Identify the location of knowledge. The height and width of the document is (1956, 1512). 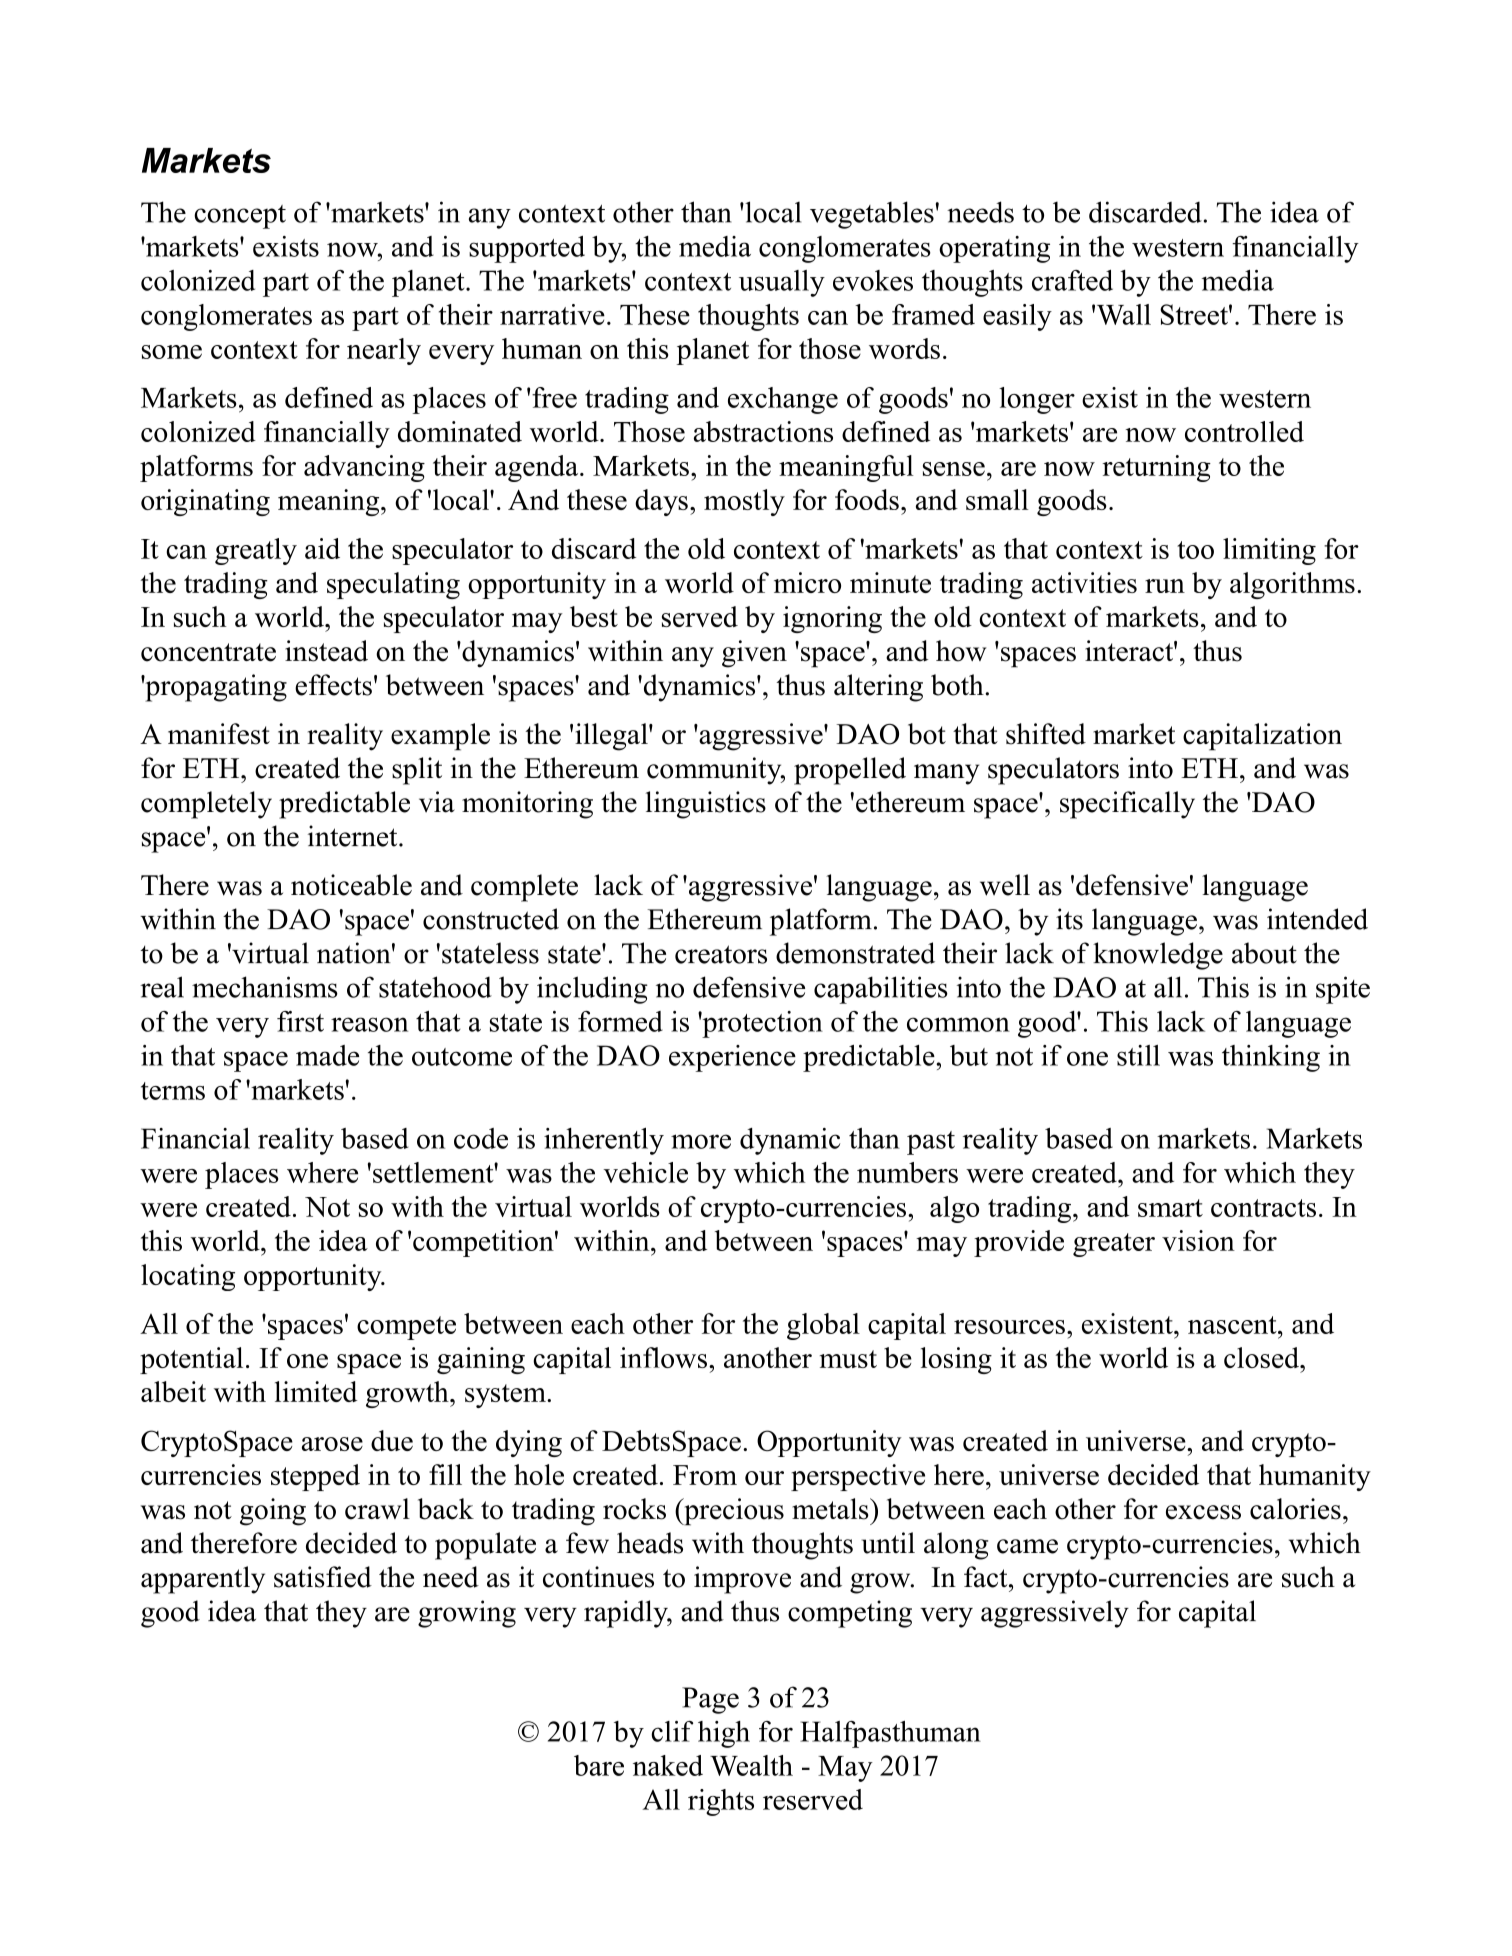
(1158, 956).
